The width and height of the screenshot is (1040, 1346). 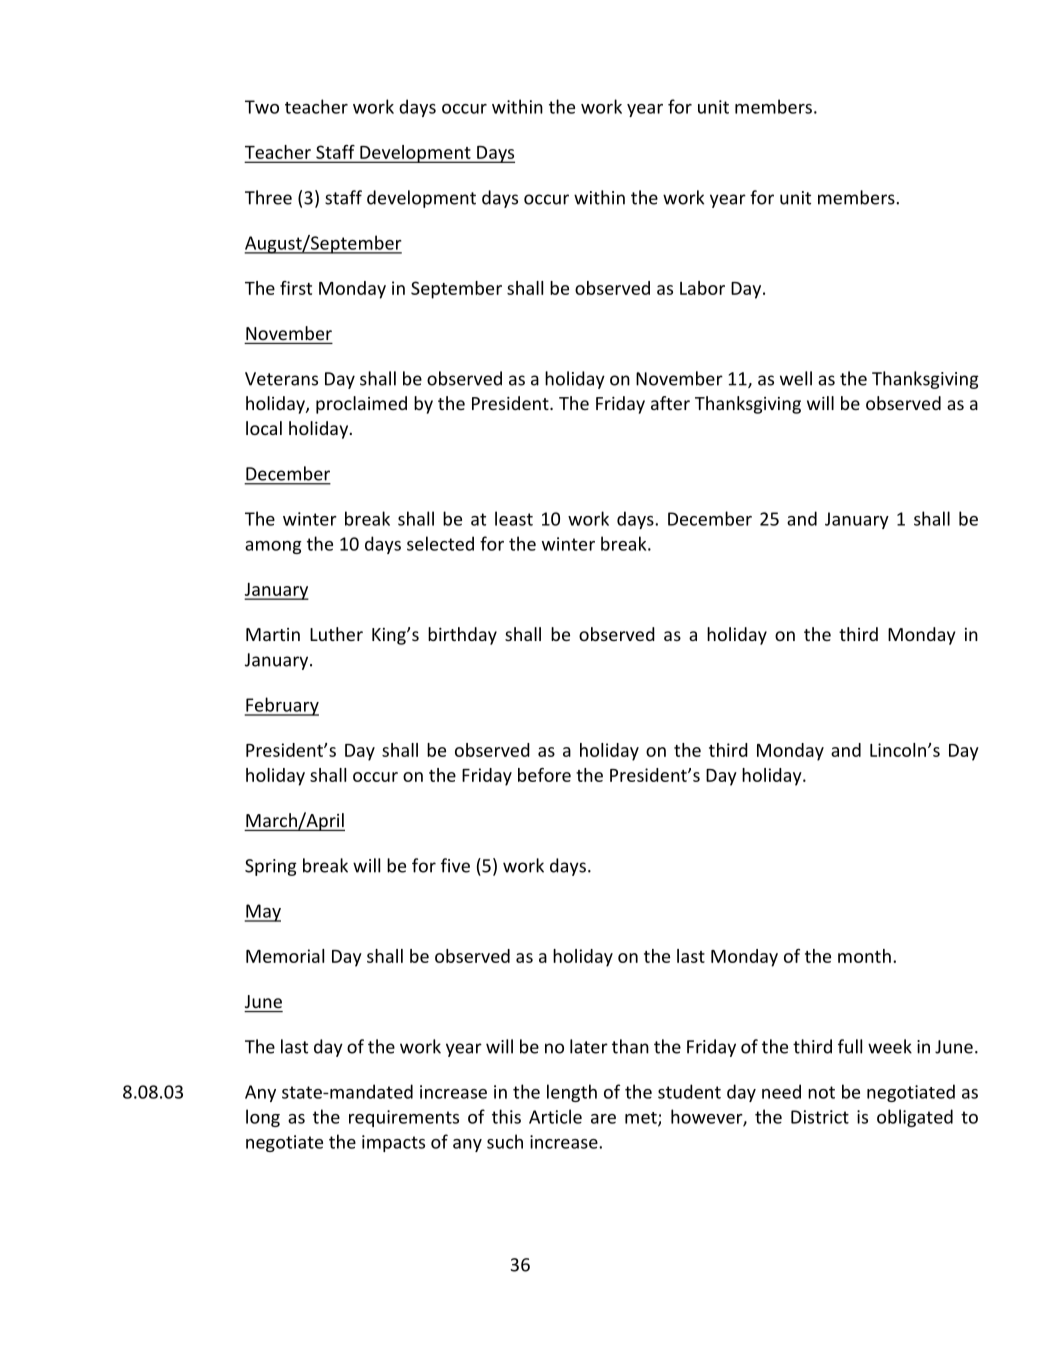 I want to click on Two, so click(x=262, y=107).
